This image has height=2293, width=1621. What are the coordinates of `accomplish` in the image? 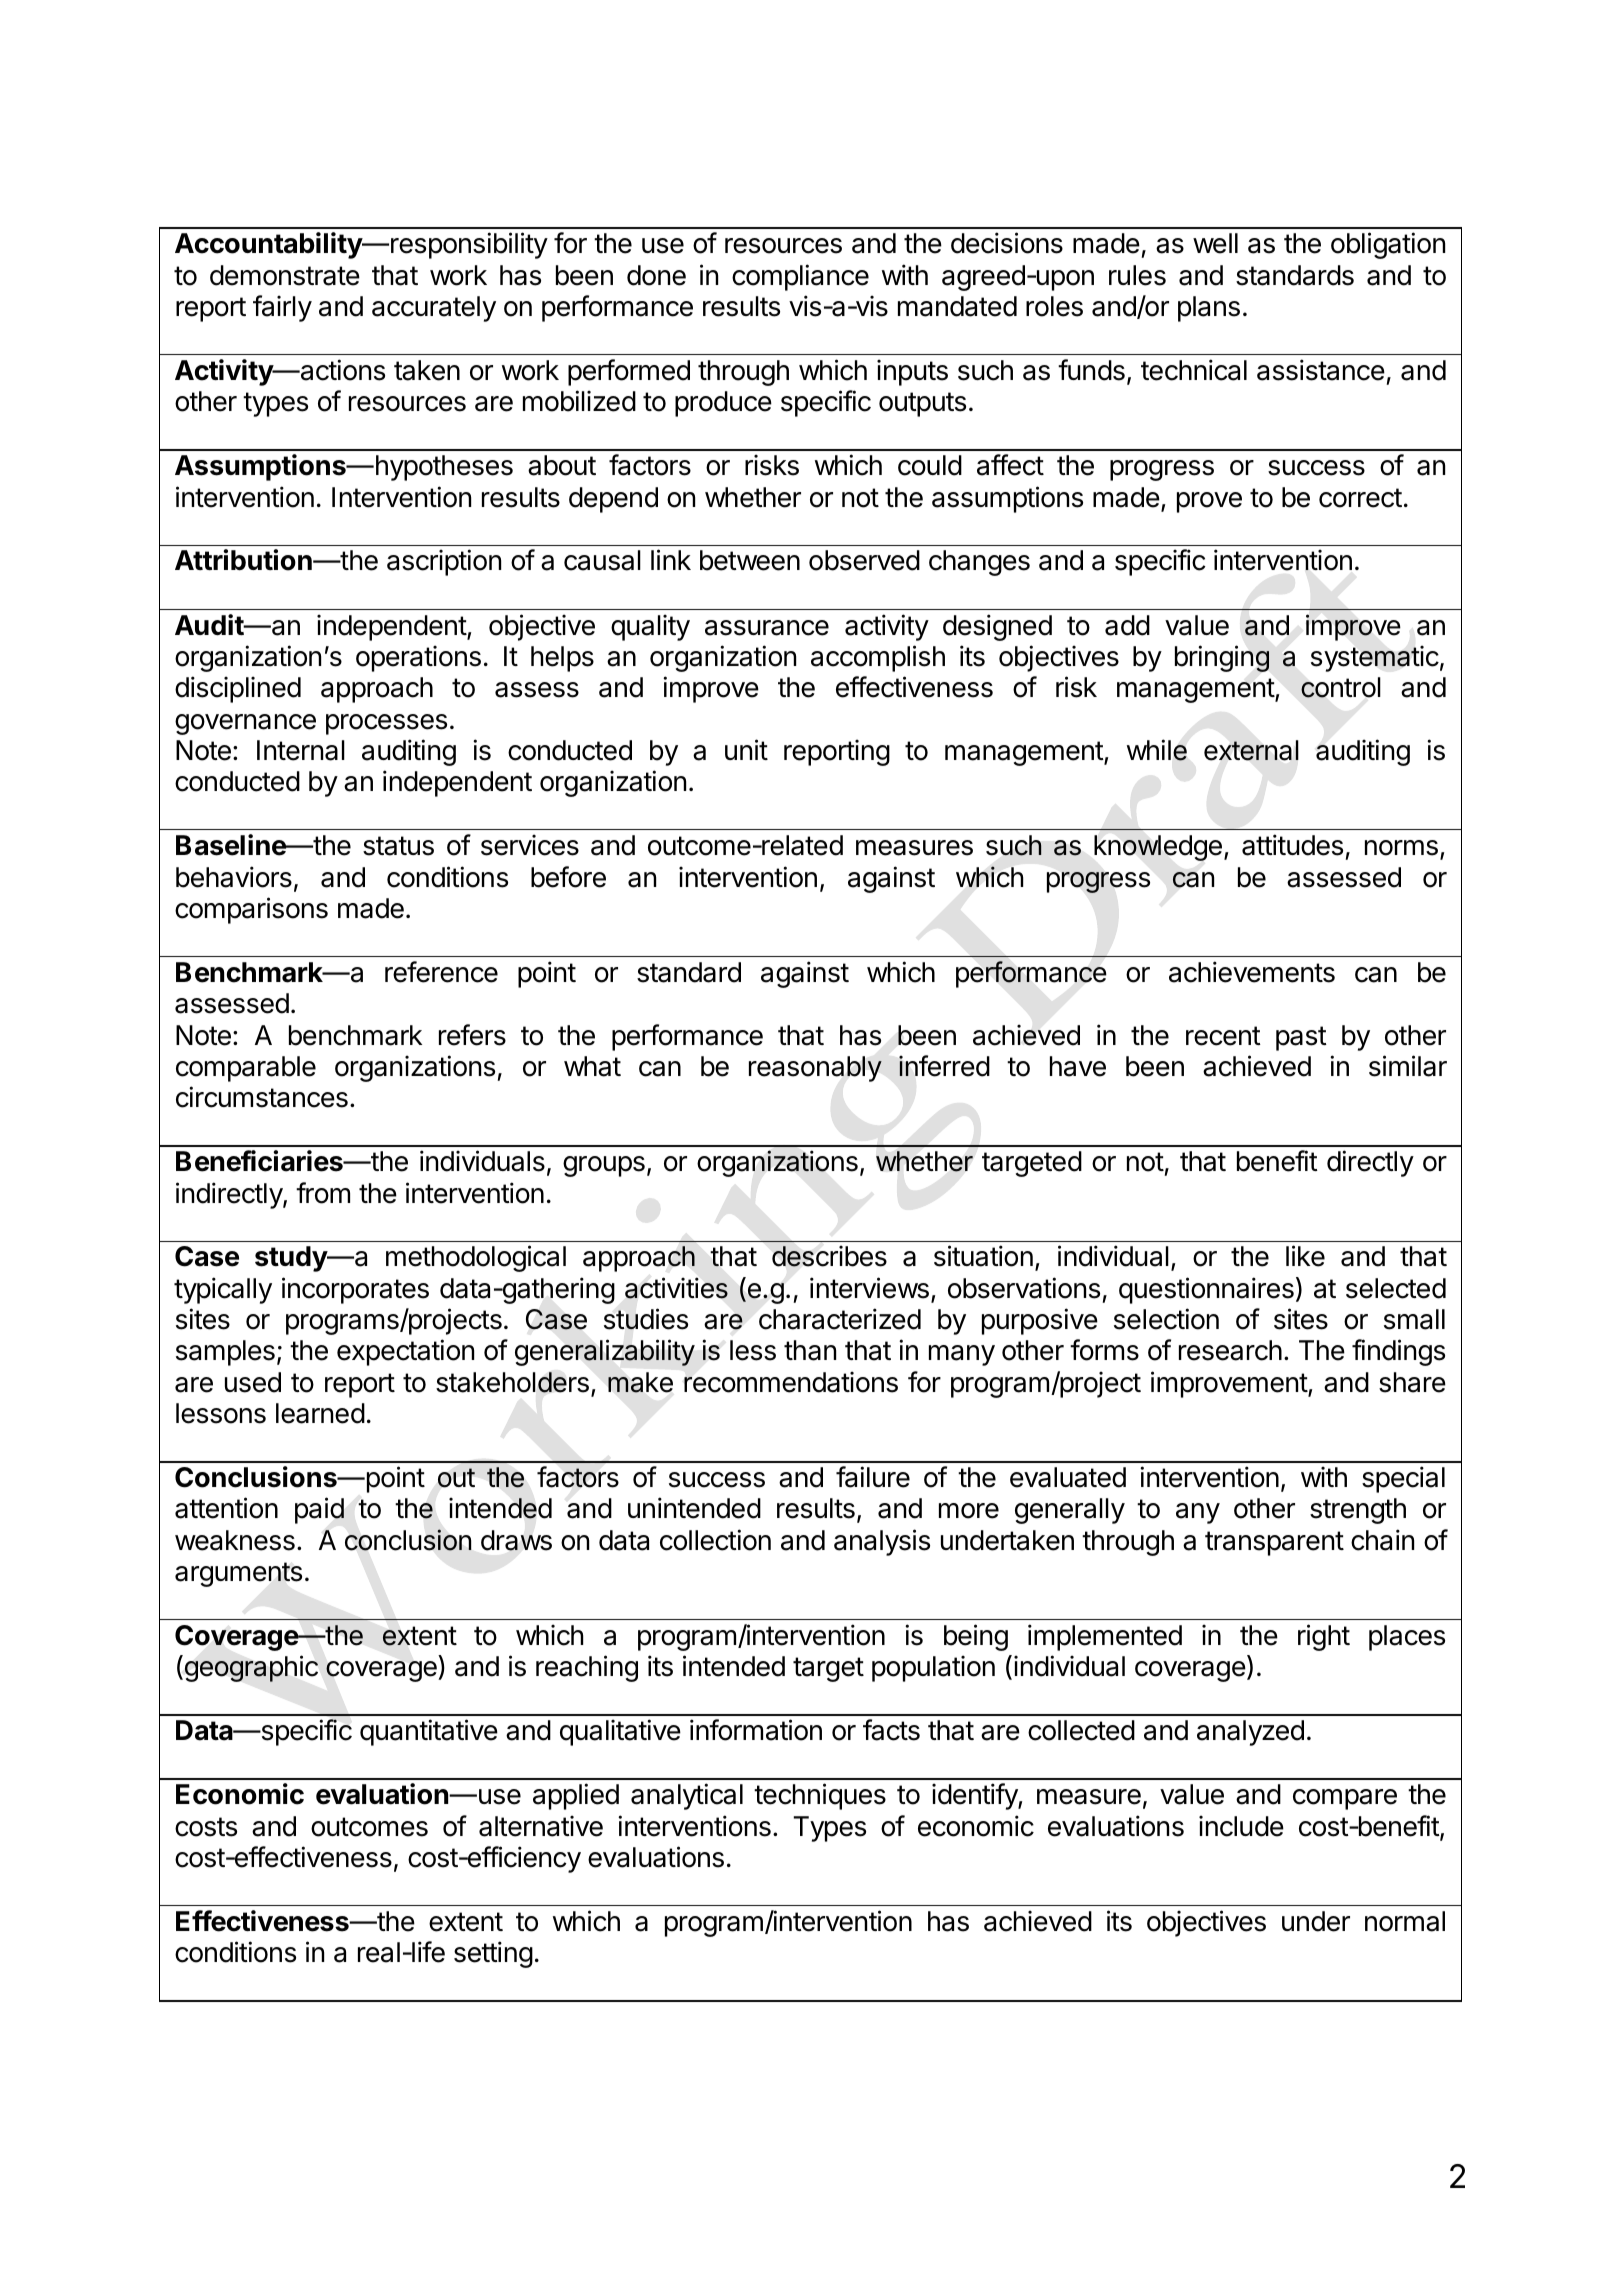 It's located at (878, 658).
